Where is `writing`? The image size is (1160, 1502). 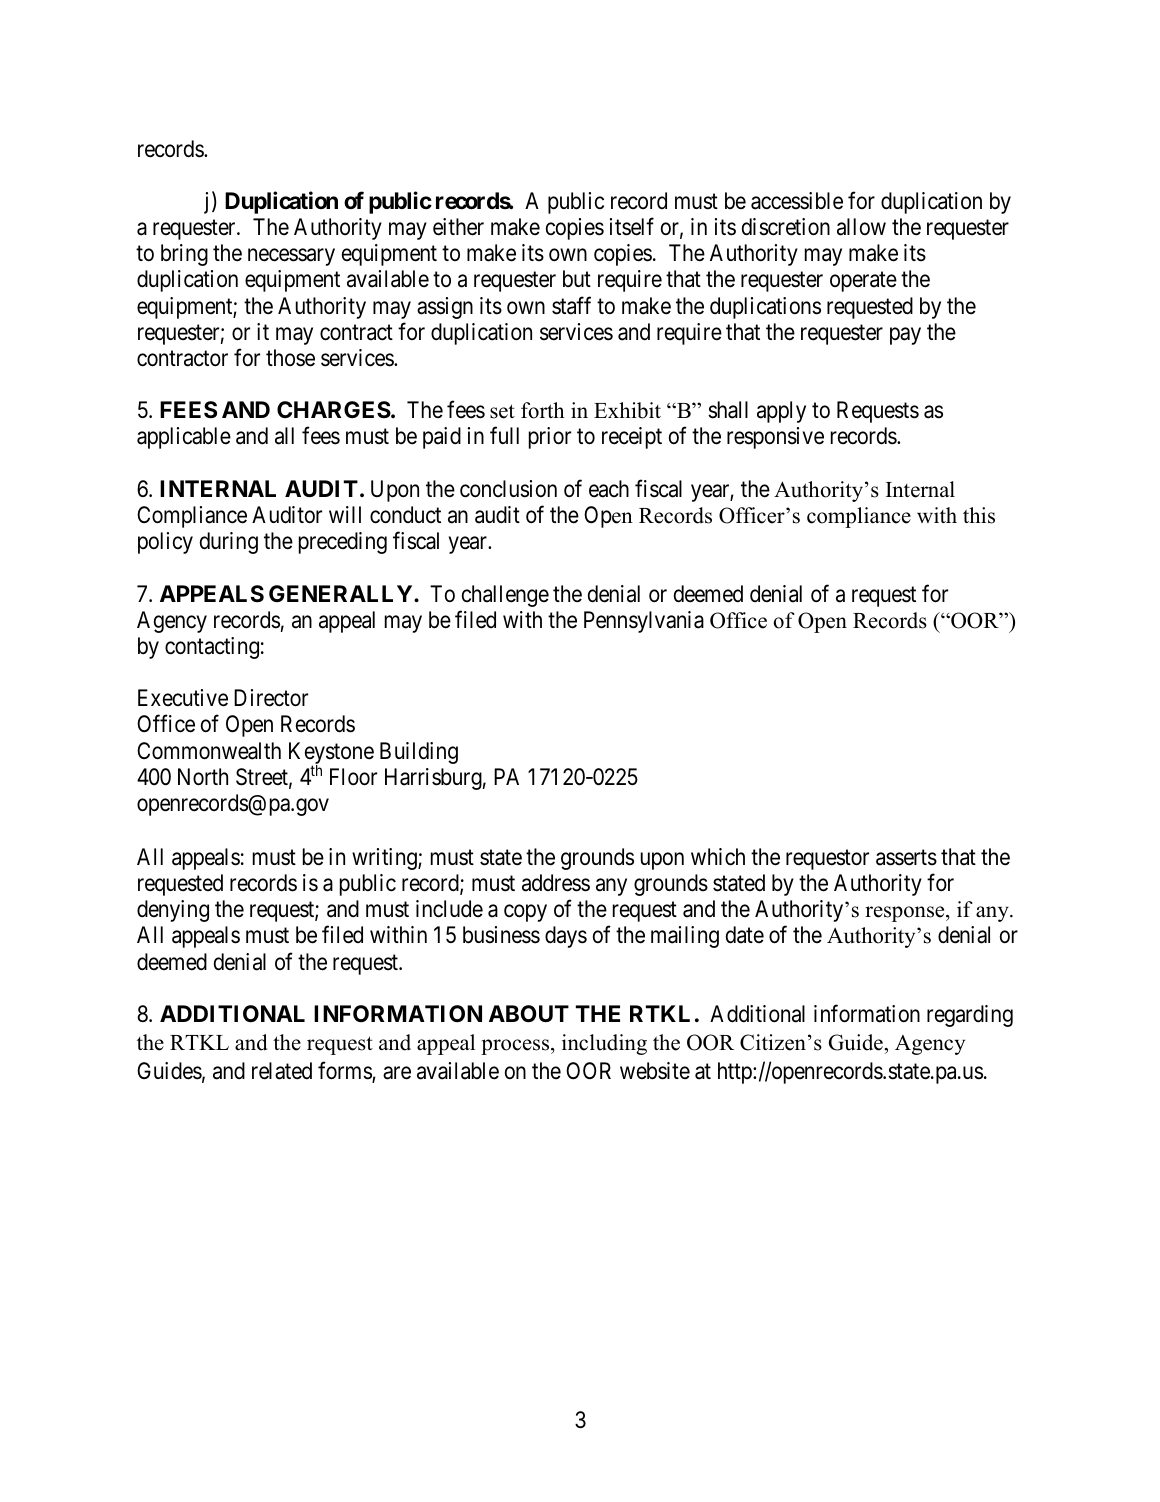 writing is located at coordinates (385, 859).
